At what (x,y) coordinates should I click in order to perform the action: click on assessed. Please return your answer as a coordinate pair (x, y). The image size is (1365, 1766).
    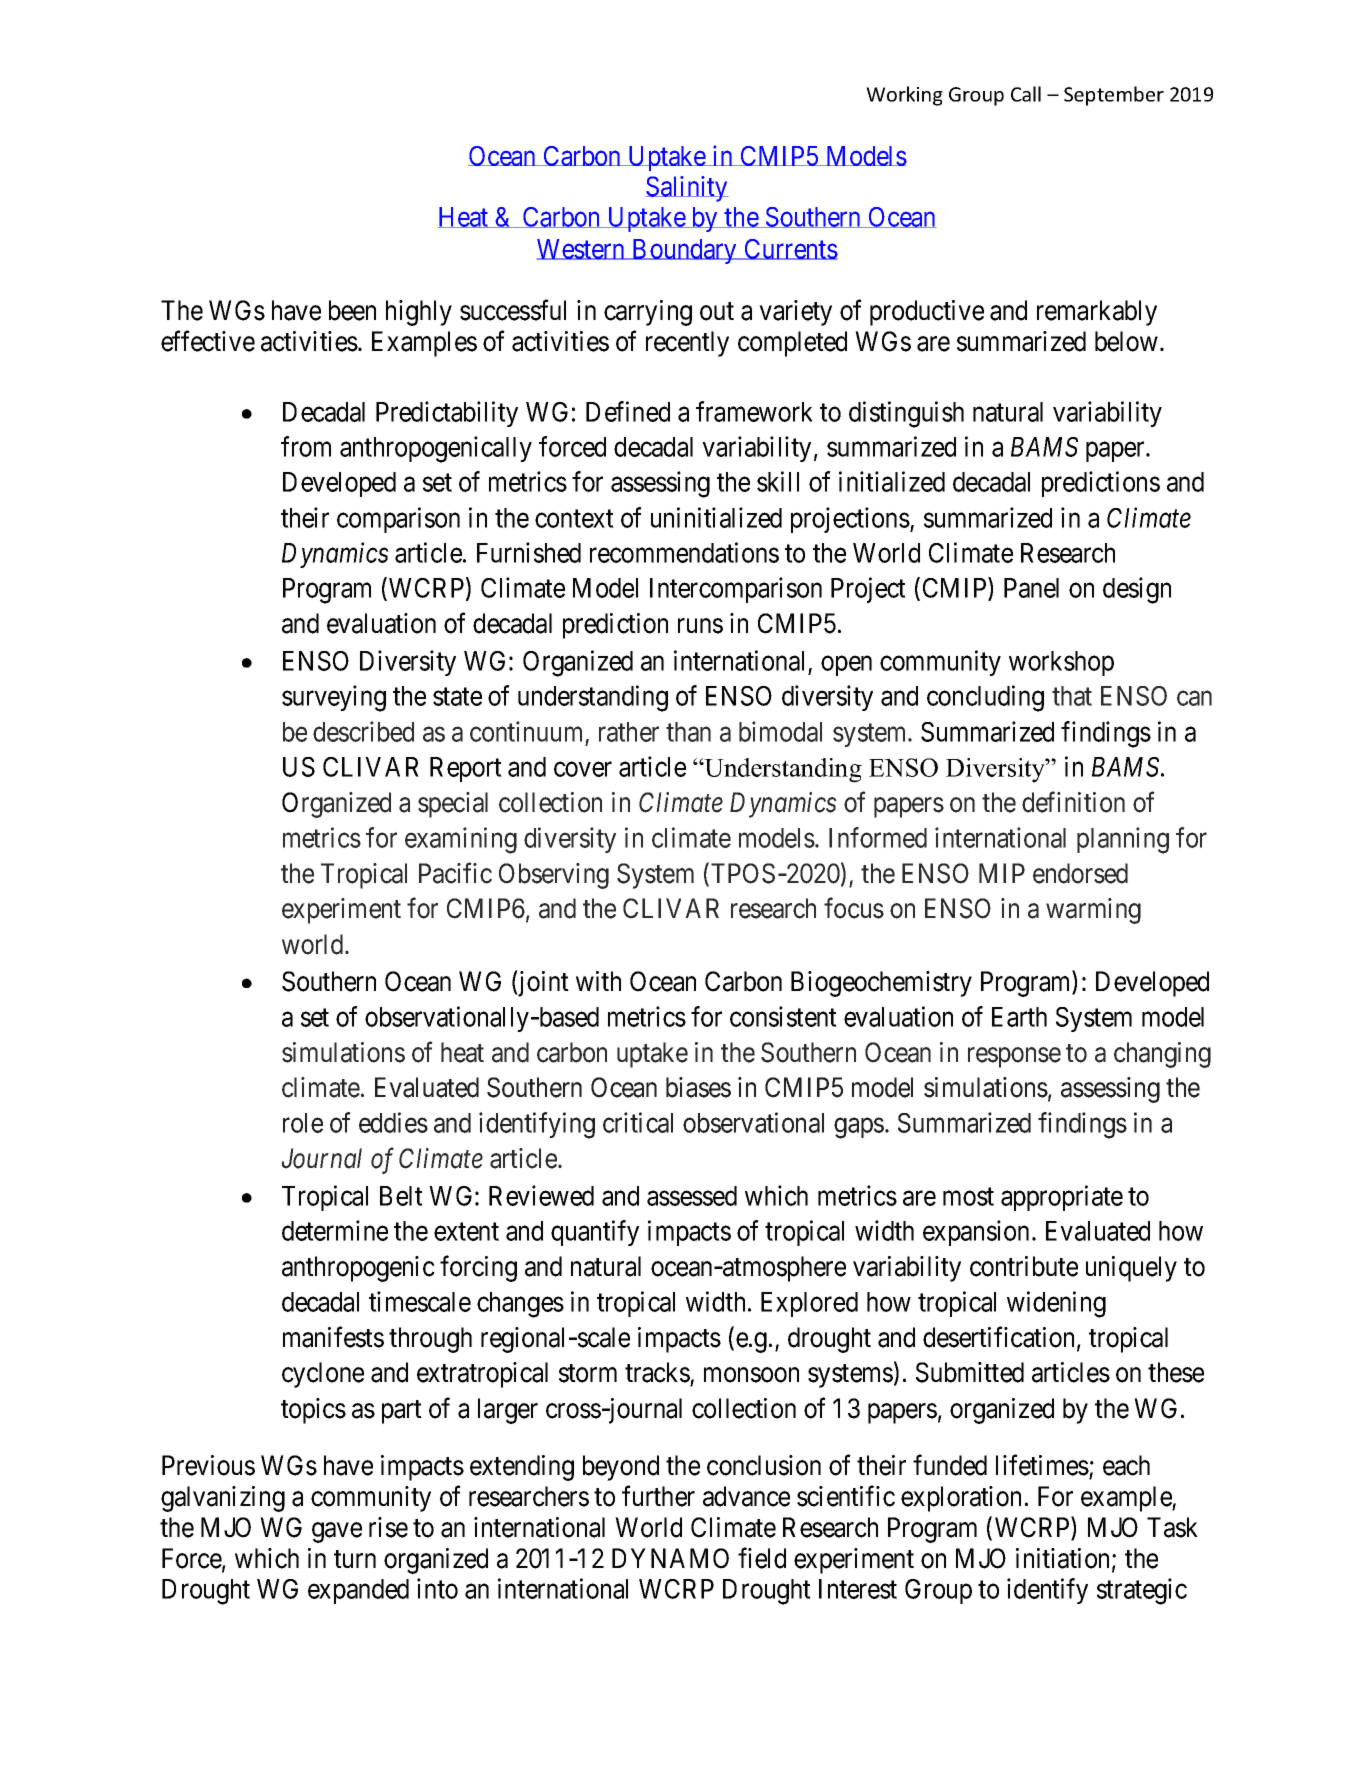
    Looking at the image, I should click on (692, 1196).
